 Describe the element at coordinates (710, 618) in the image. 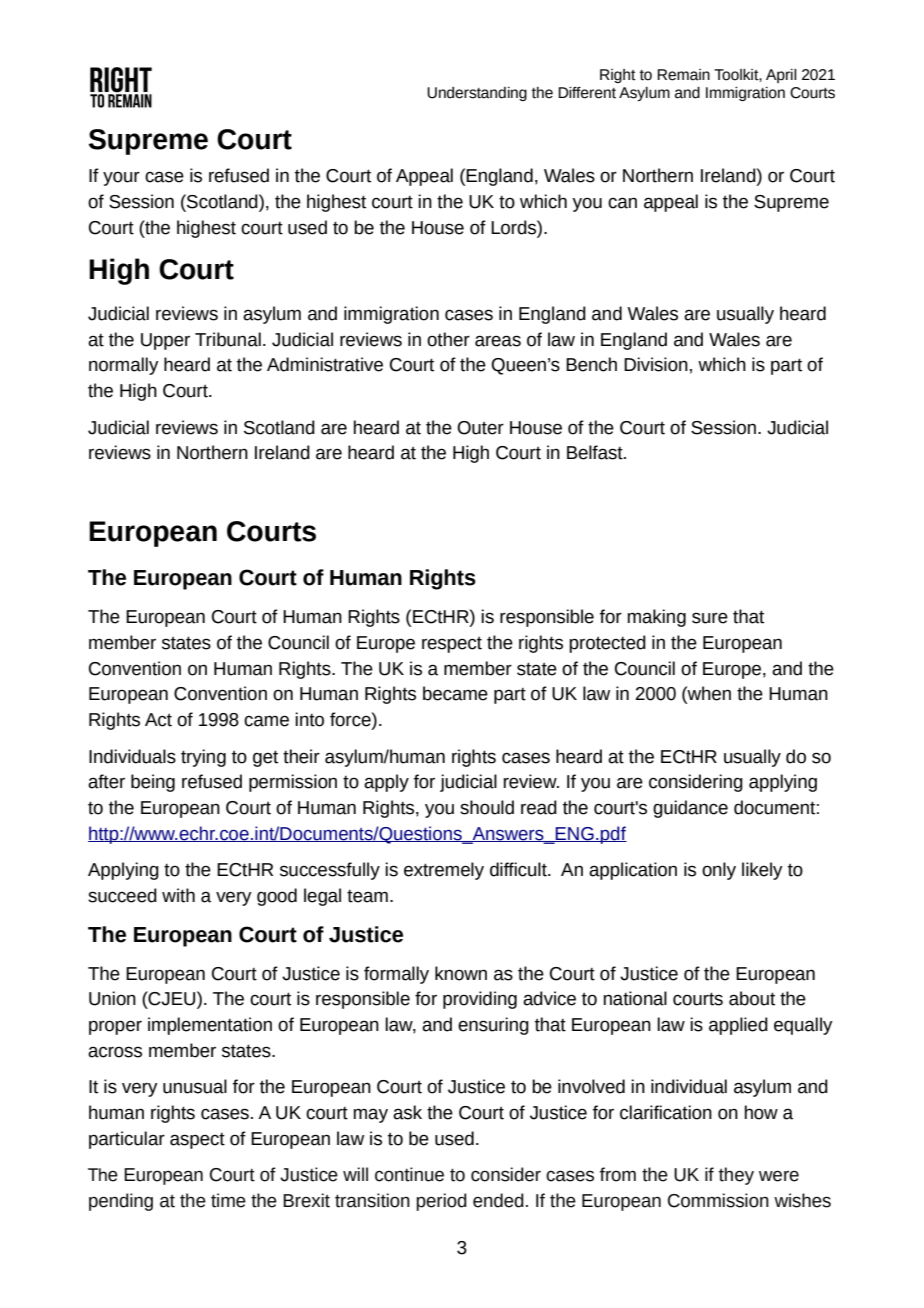

I see `sure` at that location.
